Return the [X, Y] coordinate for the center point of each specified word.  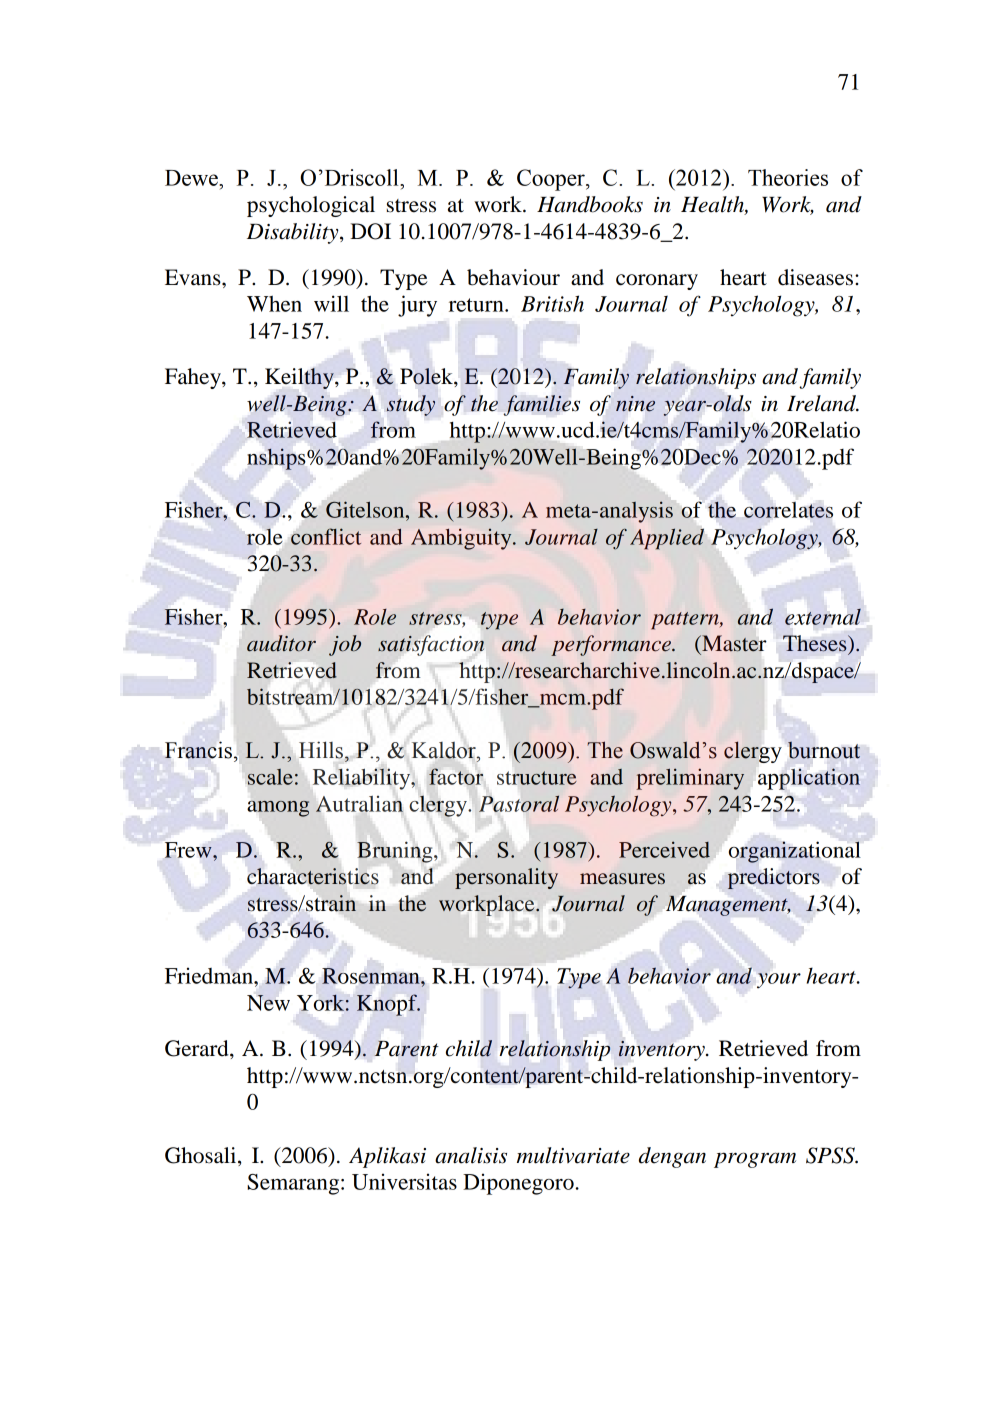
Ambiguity [462, 539]
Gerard [198, 1048]
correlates [788, 510]
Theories [788, 177]
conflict [326, 536]
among [278, 809]
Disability [294, 233]
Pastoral [519, 803]
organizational [795, 852]
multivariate [573, 1155]
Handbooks [590, 204]
